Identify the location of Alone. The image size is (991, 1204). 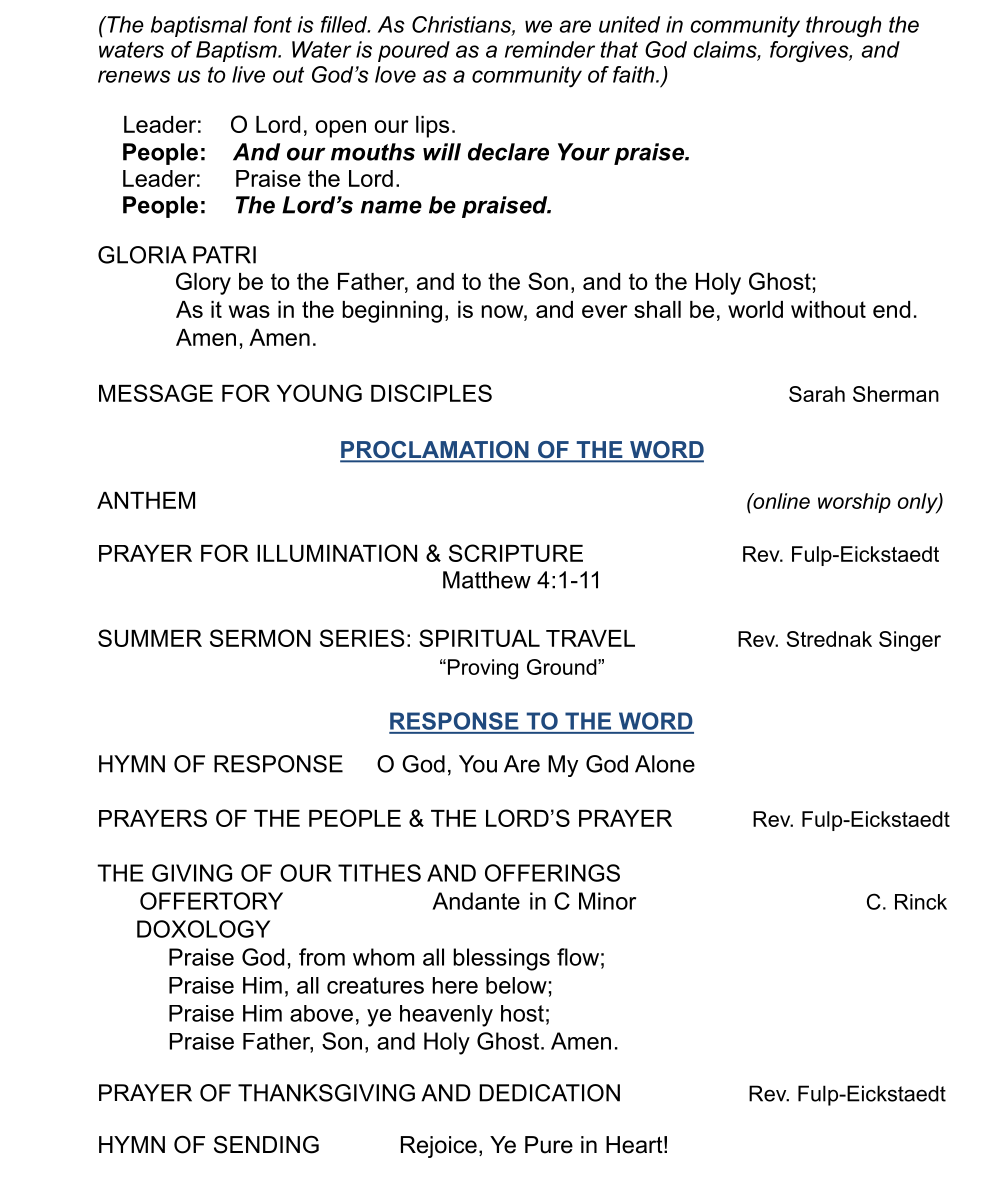
(665, 764).
